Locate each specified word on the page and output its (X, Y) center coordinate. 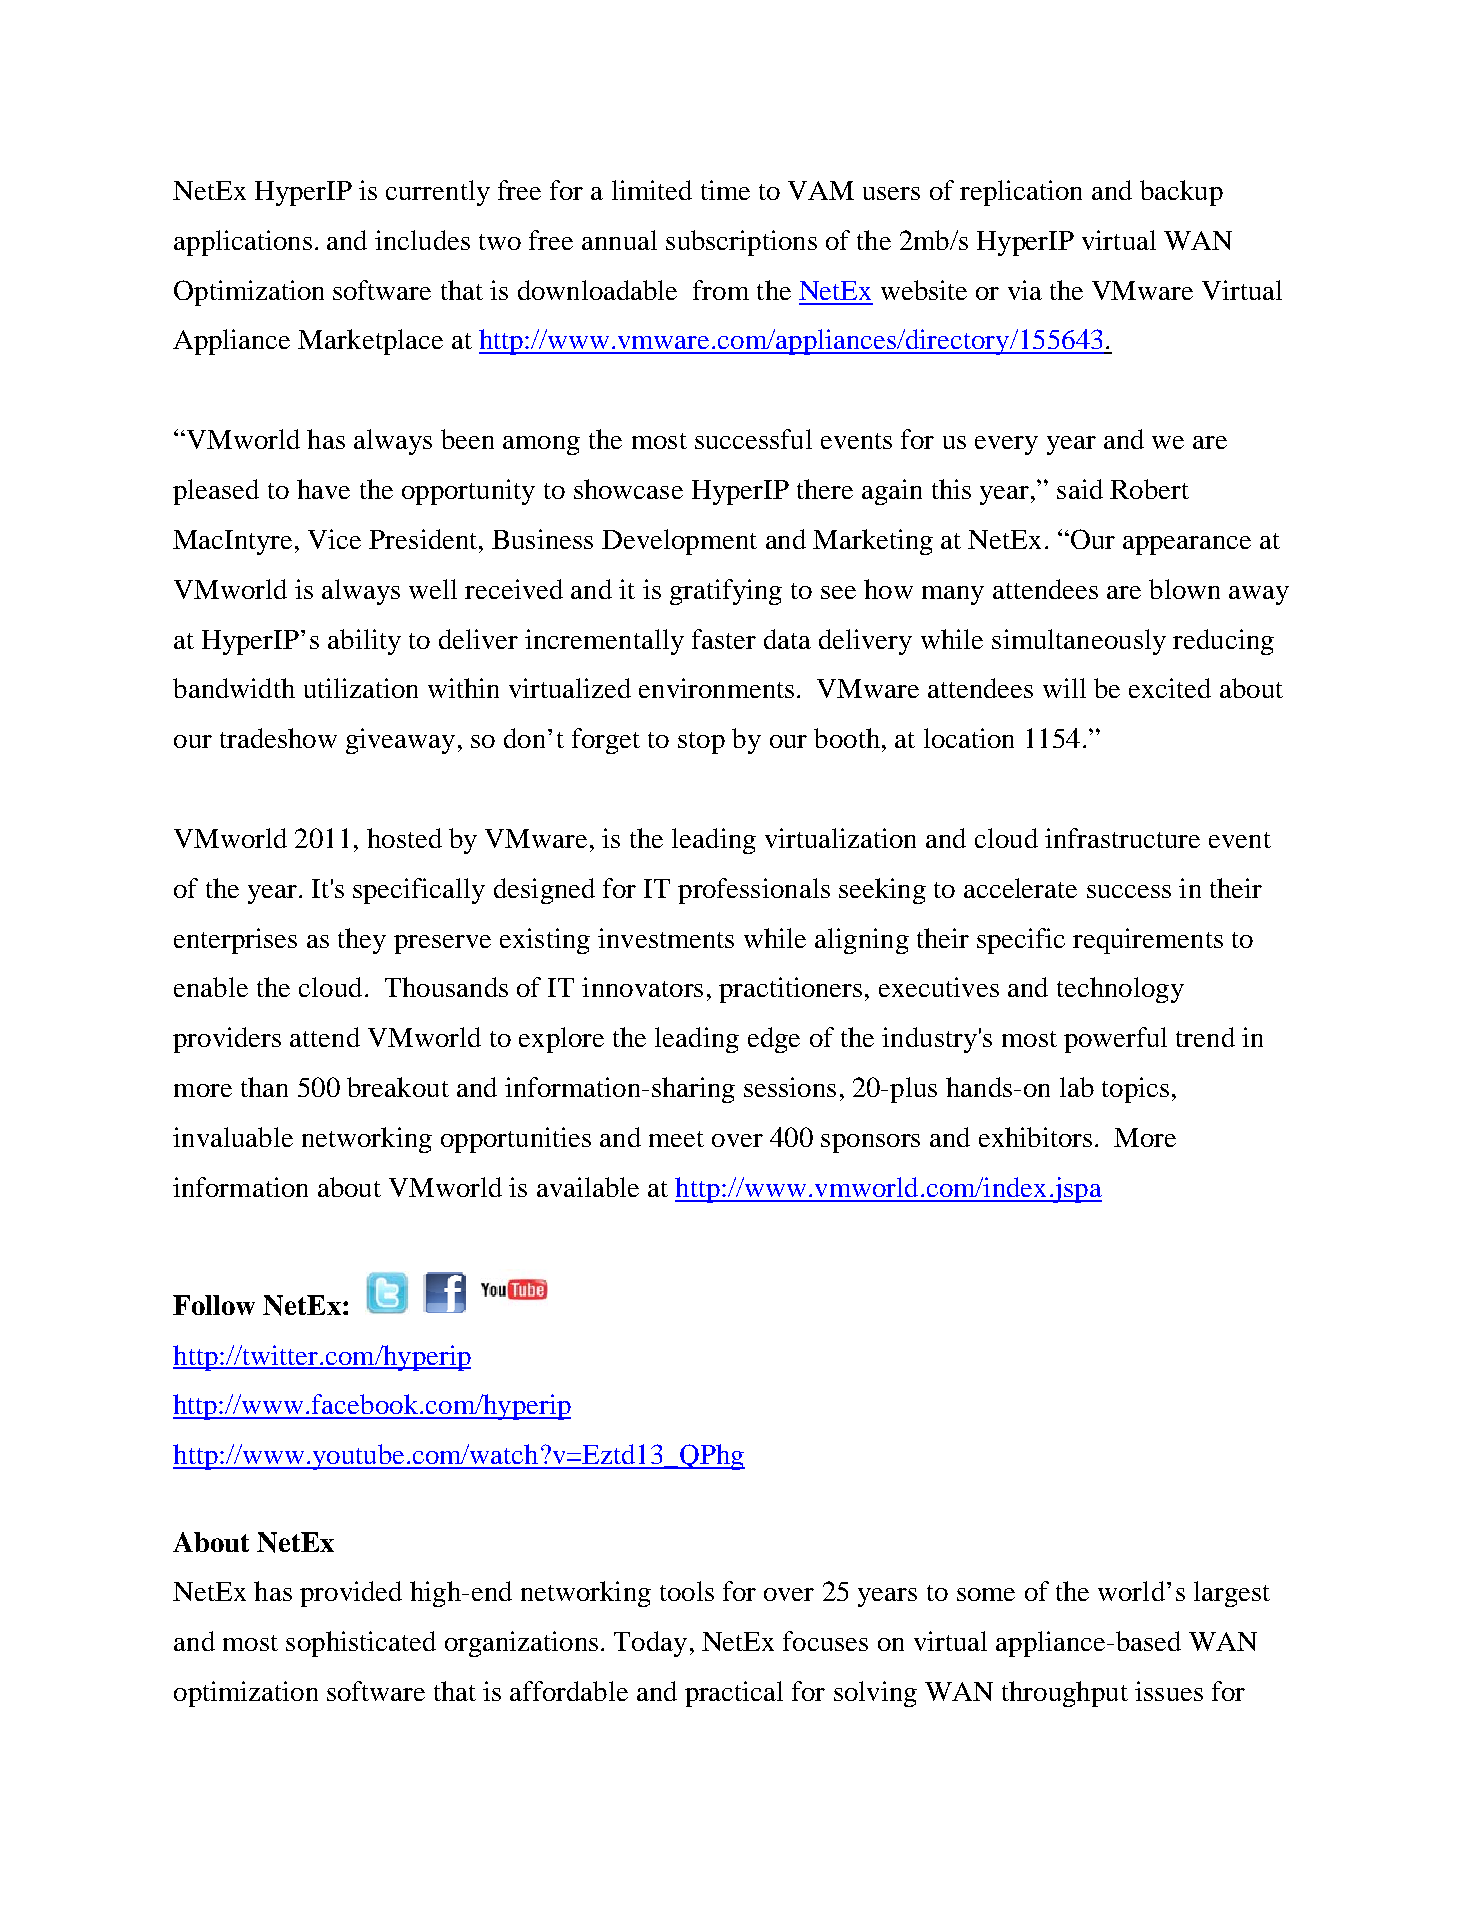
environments (716, 688)
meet (676, 1139)
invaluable (233, 1137)
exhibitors (1035, 1137)
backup (1181, 193)
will (1064, 688)
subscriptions (741, 243)
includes (422, 240)
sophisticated (361, 1644)
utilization (361, 688)
